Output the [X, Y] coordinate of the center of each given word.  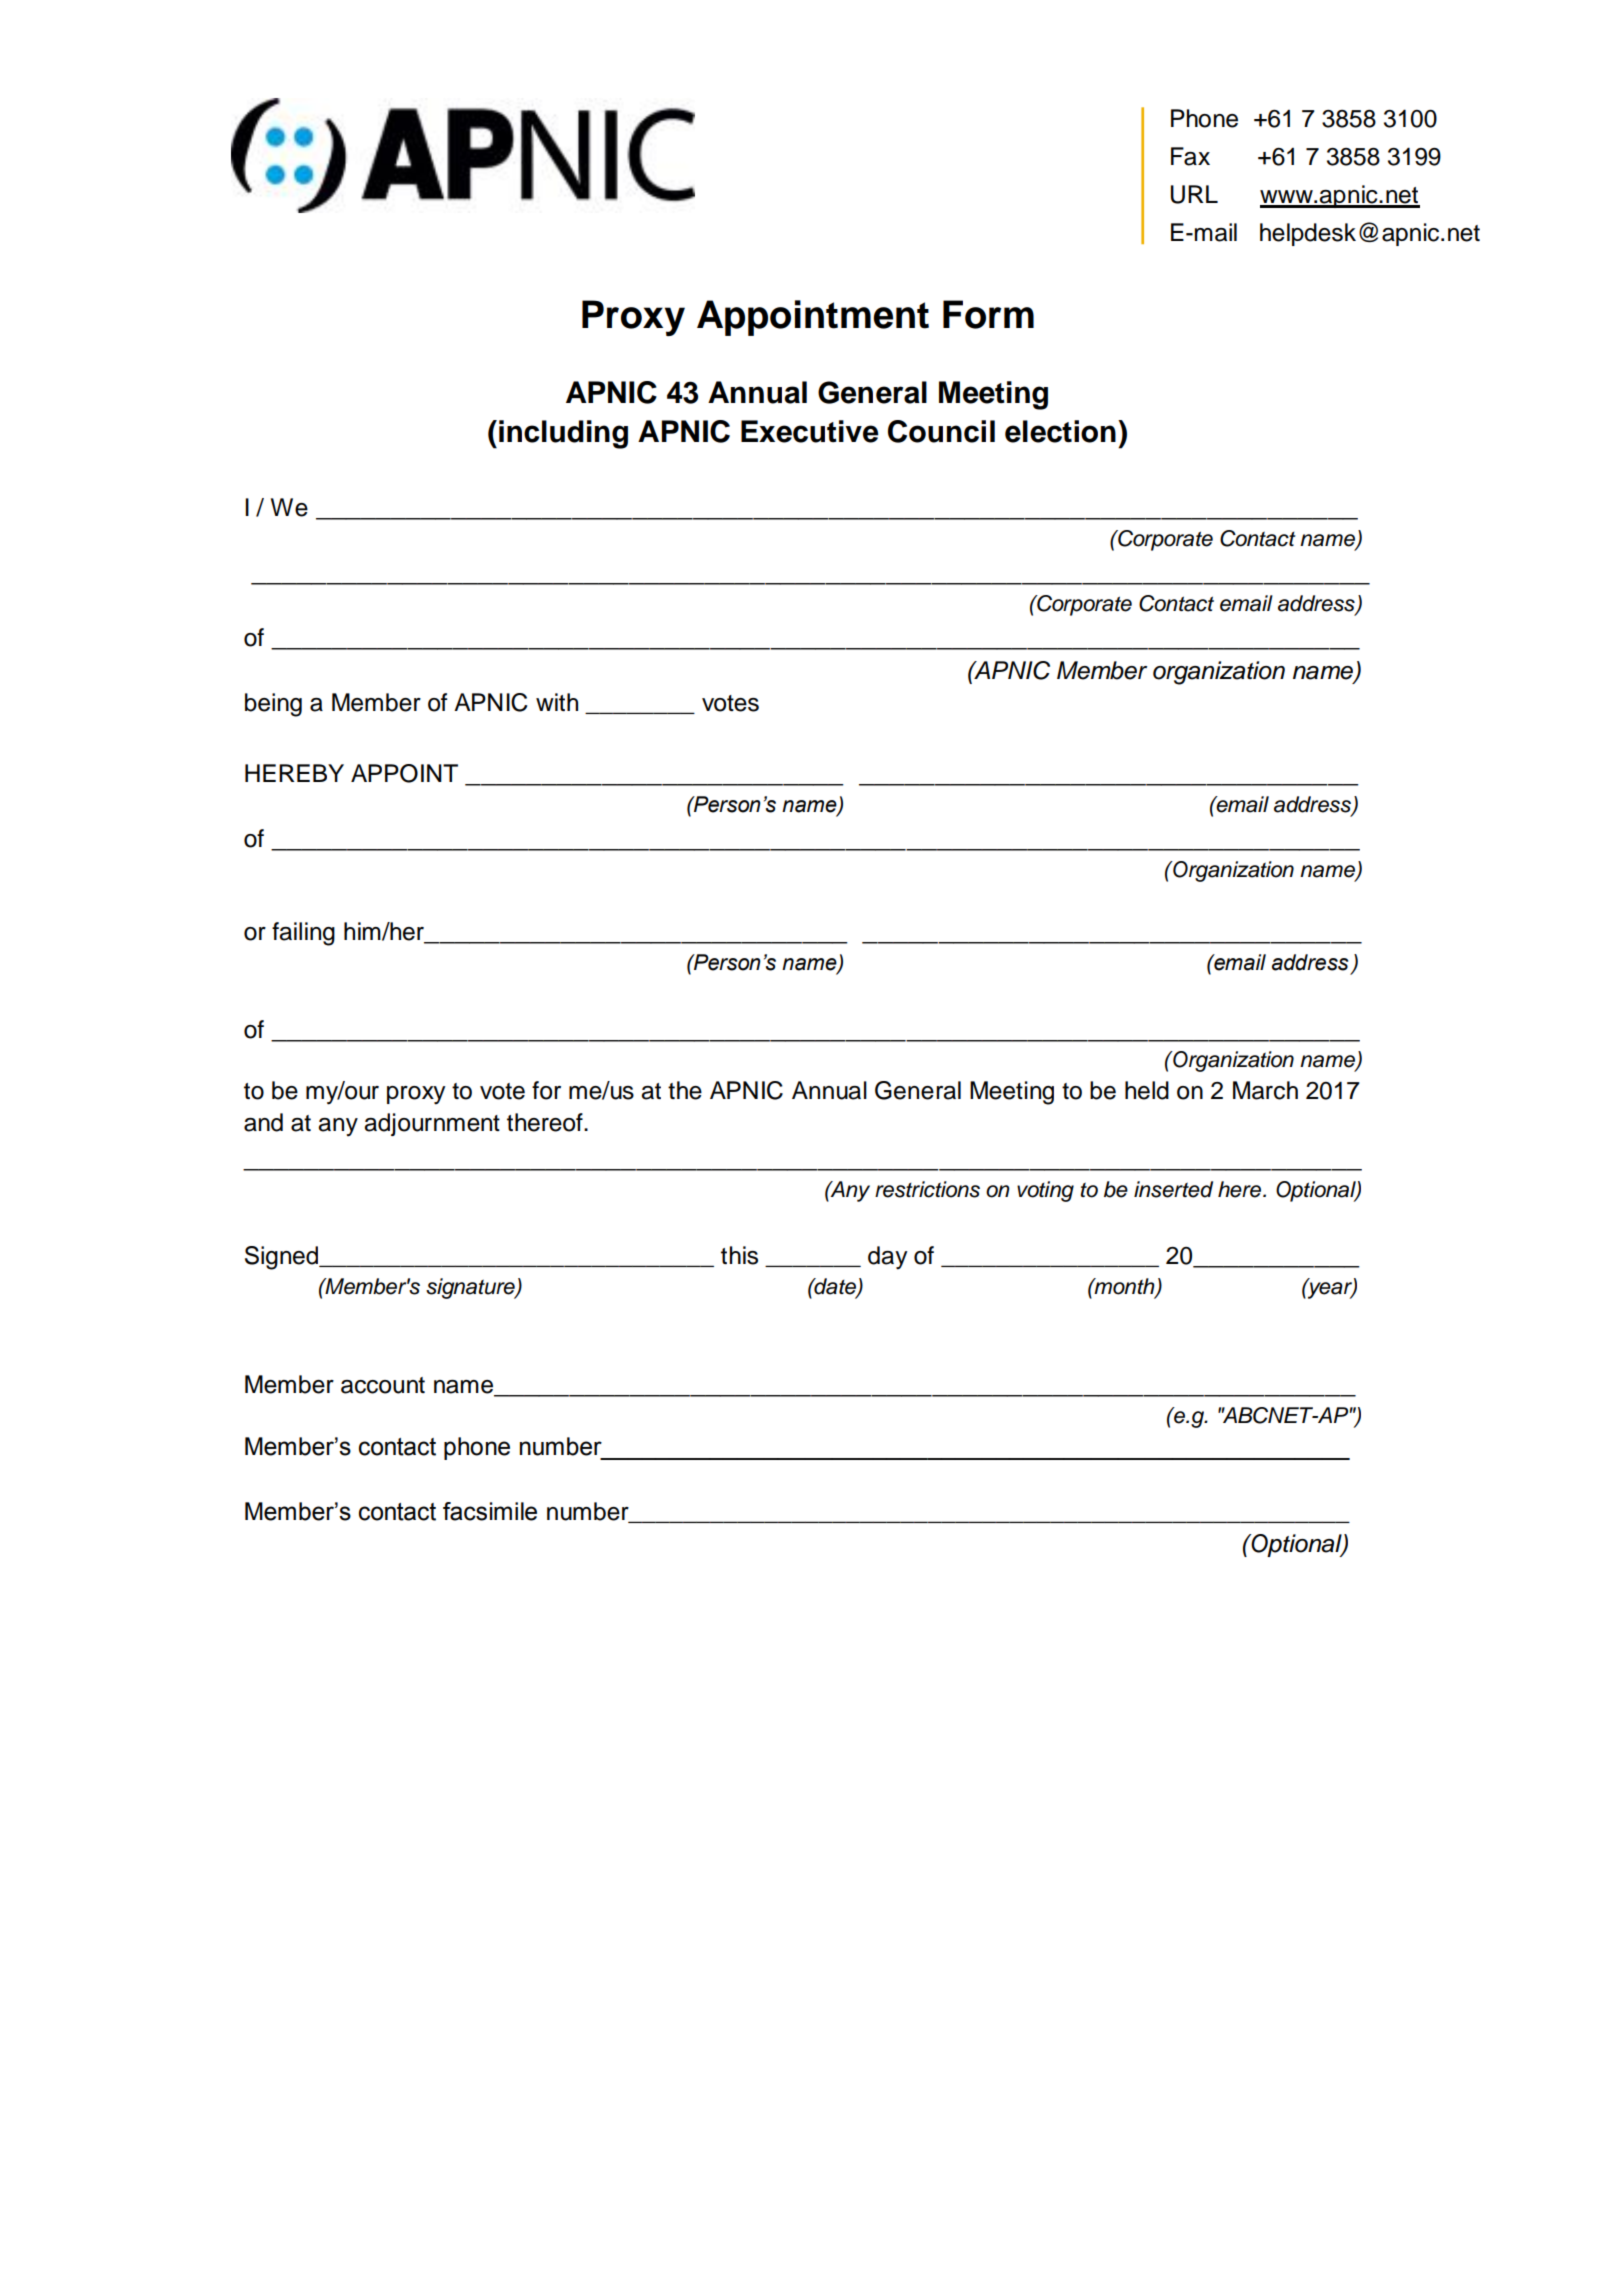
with [557, 702]
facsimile [490, 1511]
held [1147, 1090]
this [739, 1255]
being [273, 705]
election [1060, 431]
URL [1194, 194]
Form [988, 314]
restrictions [927, 1189]
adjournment [432, 1124]
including [563, 434]
